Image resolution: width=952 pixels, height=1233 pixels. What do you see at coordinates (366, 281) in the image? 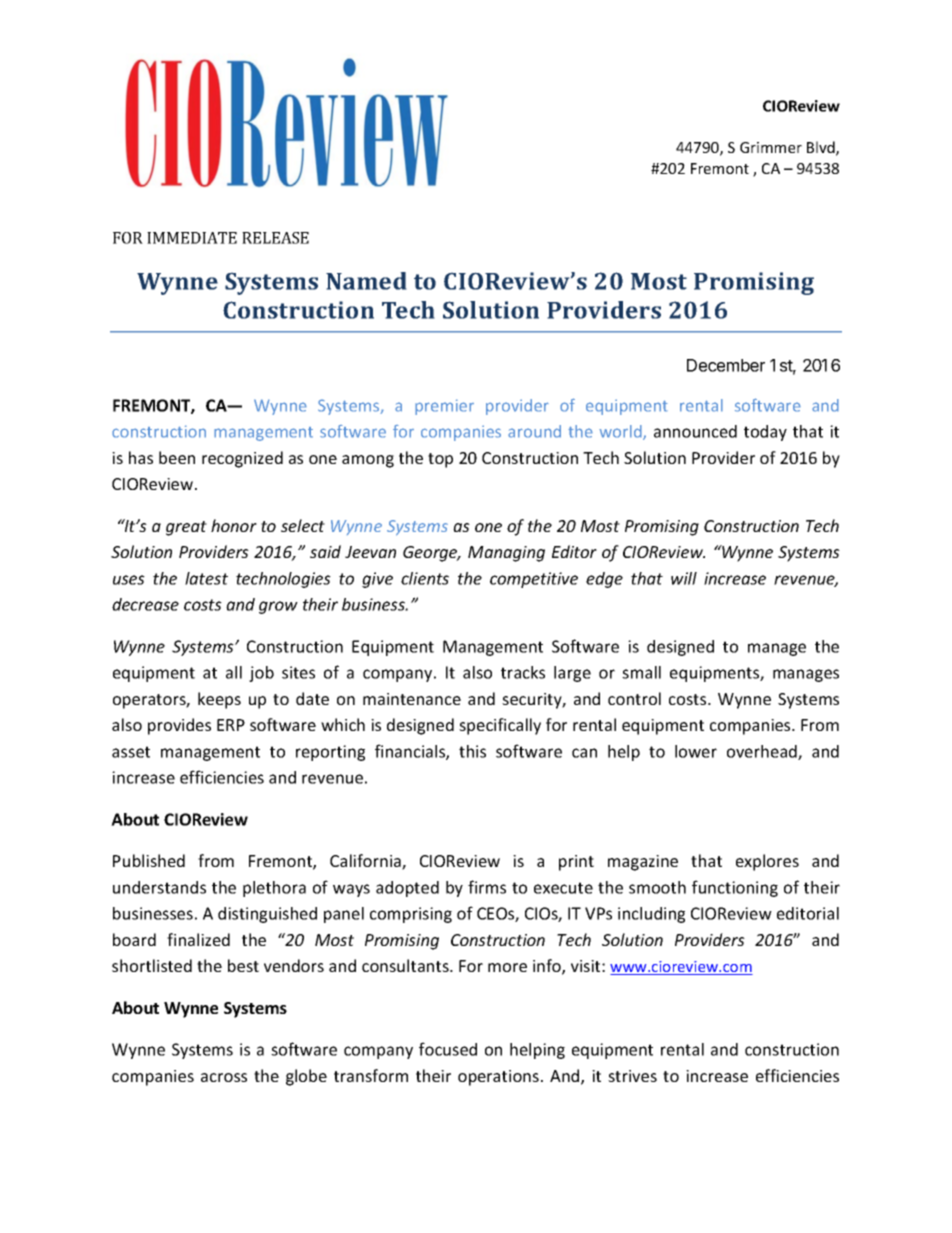
I see `Named` at bounding box center [366, 281].
